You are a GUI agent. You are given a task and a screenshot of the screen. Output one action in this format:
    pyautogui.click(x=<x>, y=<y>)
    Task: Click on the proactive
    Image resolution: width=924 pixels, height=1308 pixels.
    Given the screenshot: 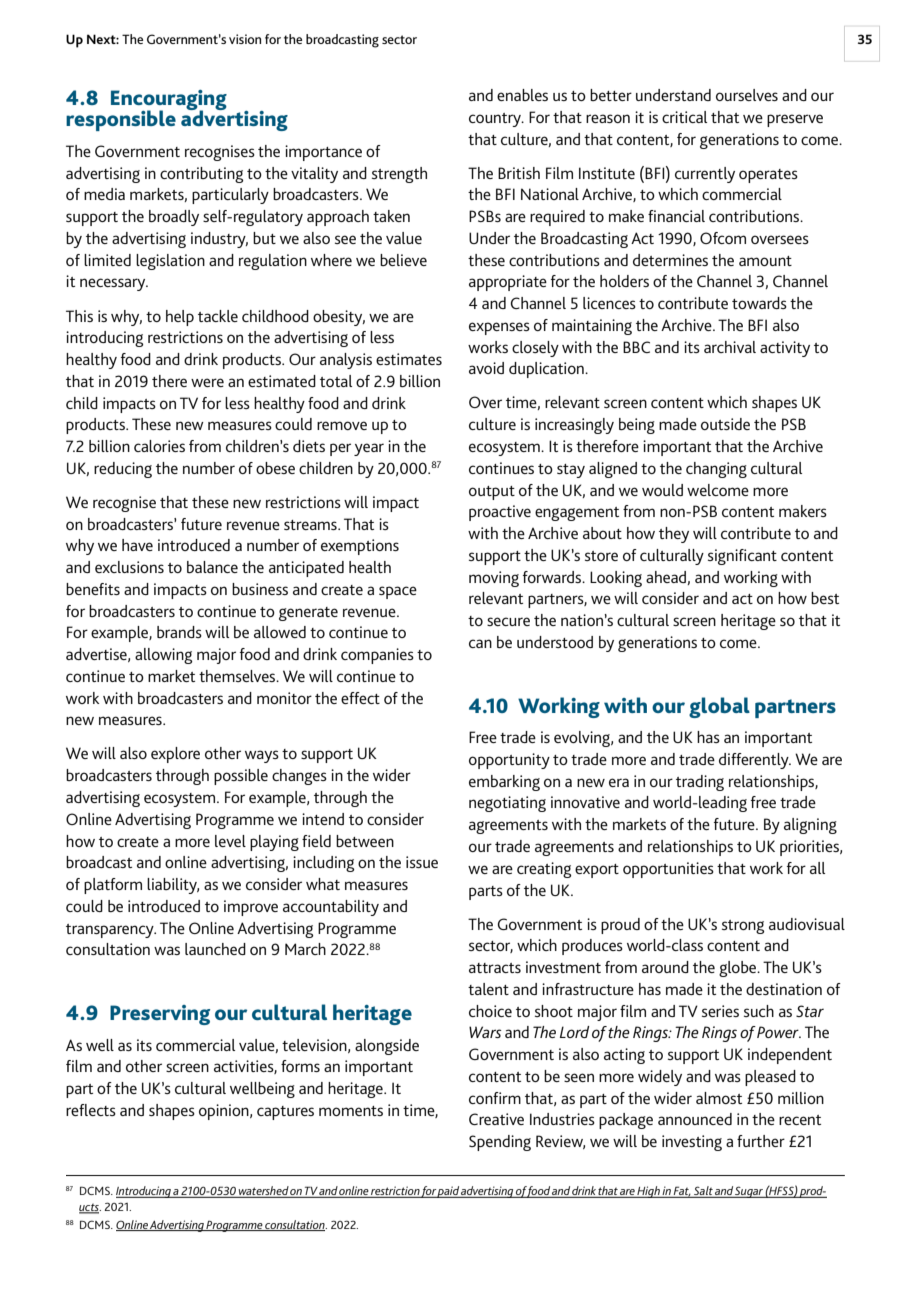 What is the action you would take?
    pyautogui.click(x=500, y=513)
